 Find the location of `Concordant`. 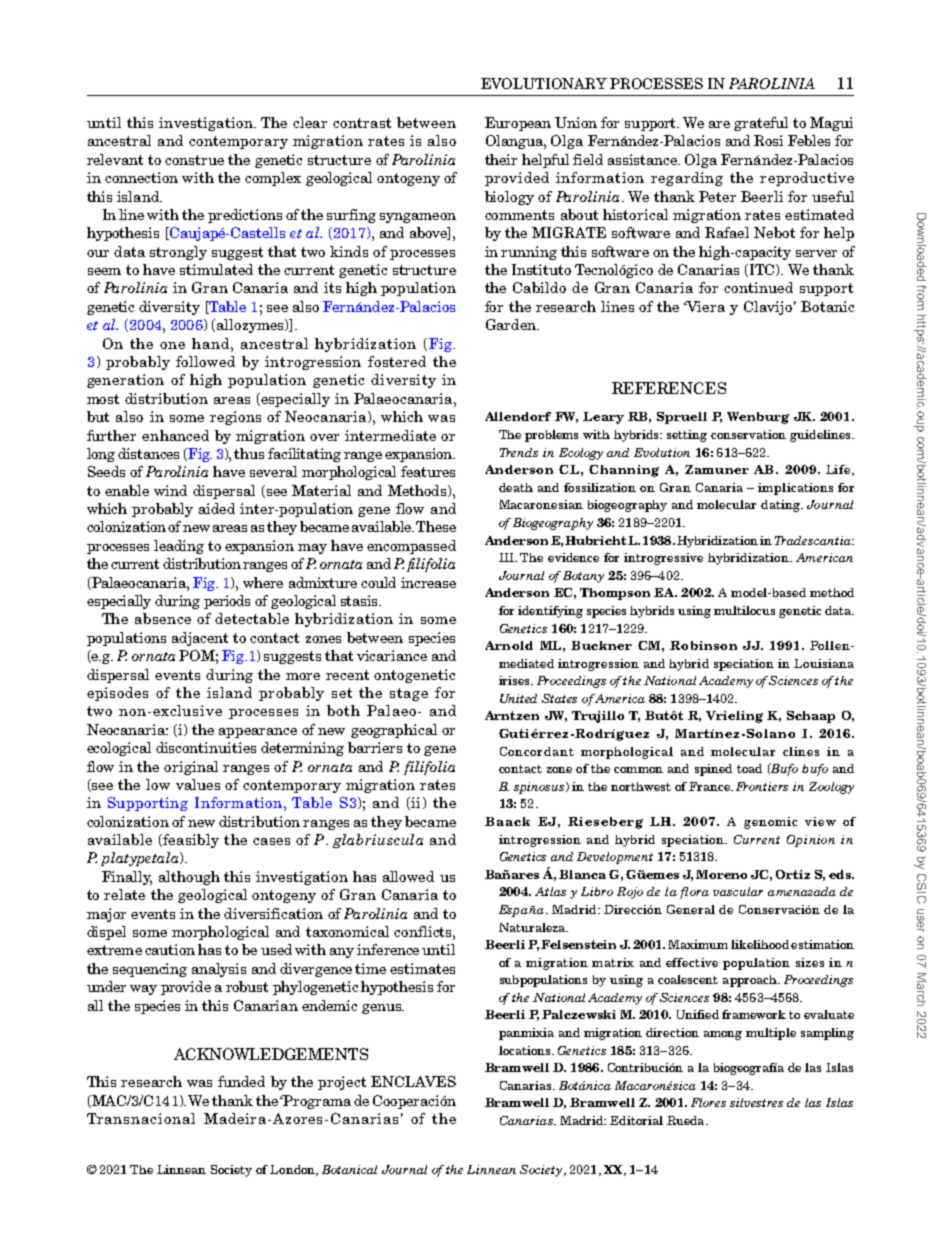

Concordant is located at coordinates (537, 751).
